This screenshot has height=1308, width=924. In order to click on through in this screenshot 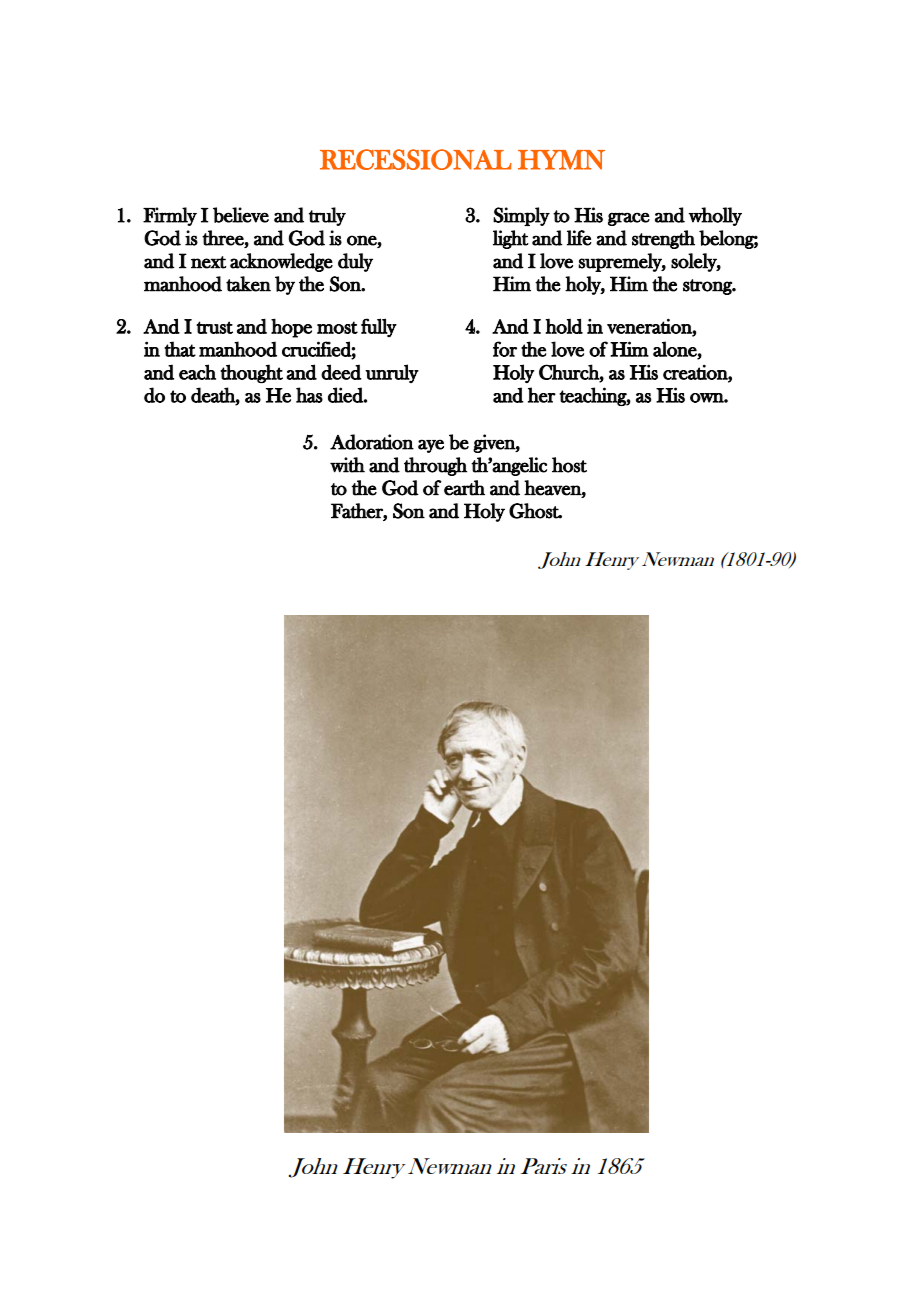, I will do `click(435, 466)`.
